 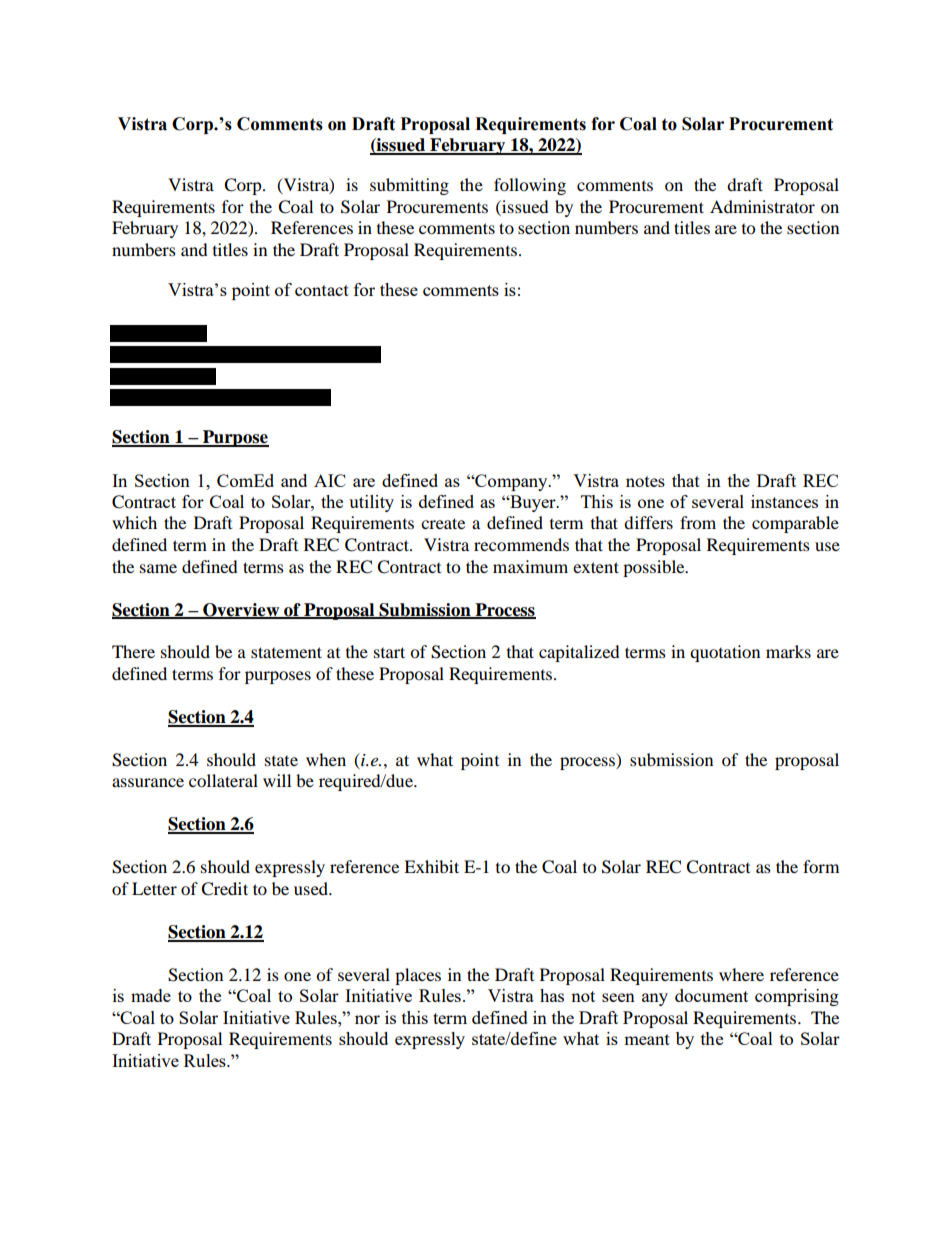 What do you see at coordinates (151, 995) in the screenshot?
I see `made` at bounding box center [151, 995].
